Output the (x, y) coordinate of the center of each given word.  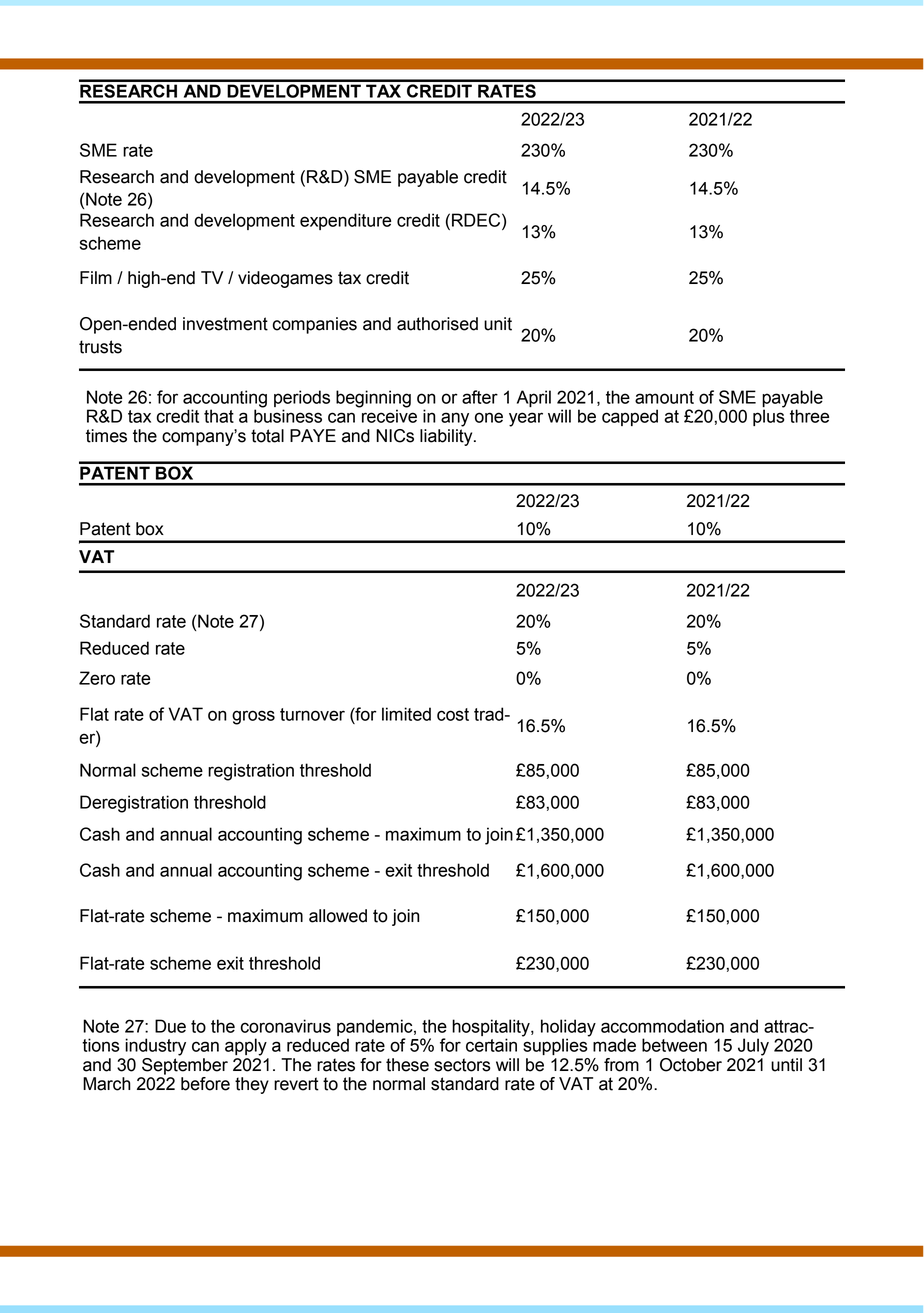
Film (96, 277)
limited (406, 714)
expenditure (345, 221)
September (185, 1065)
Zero (97, 678)
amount (664, 397)
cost (453, 714)
